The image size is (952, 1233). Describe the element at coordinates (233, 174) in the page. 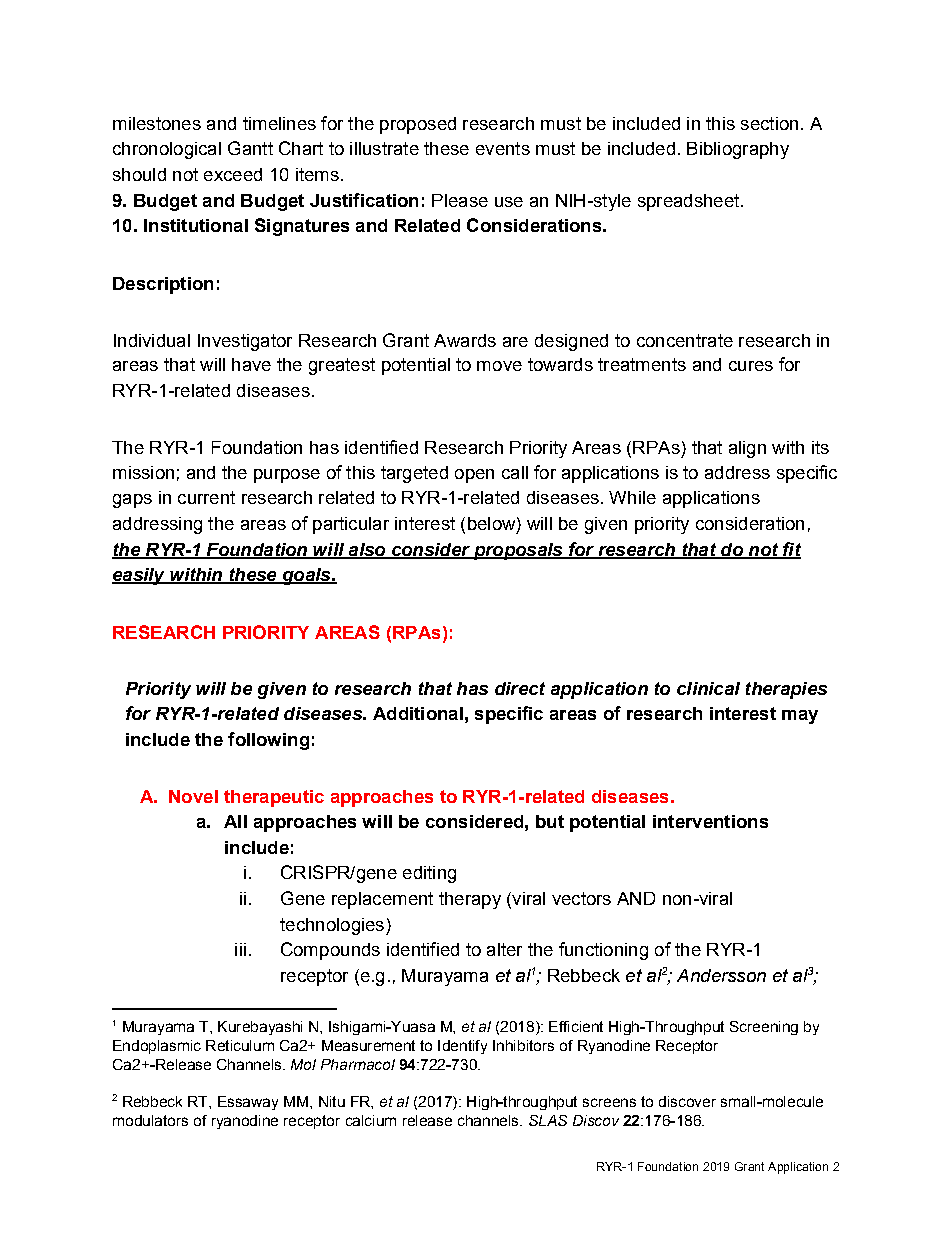

I see `exceed` at that location.
